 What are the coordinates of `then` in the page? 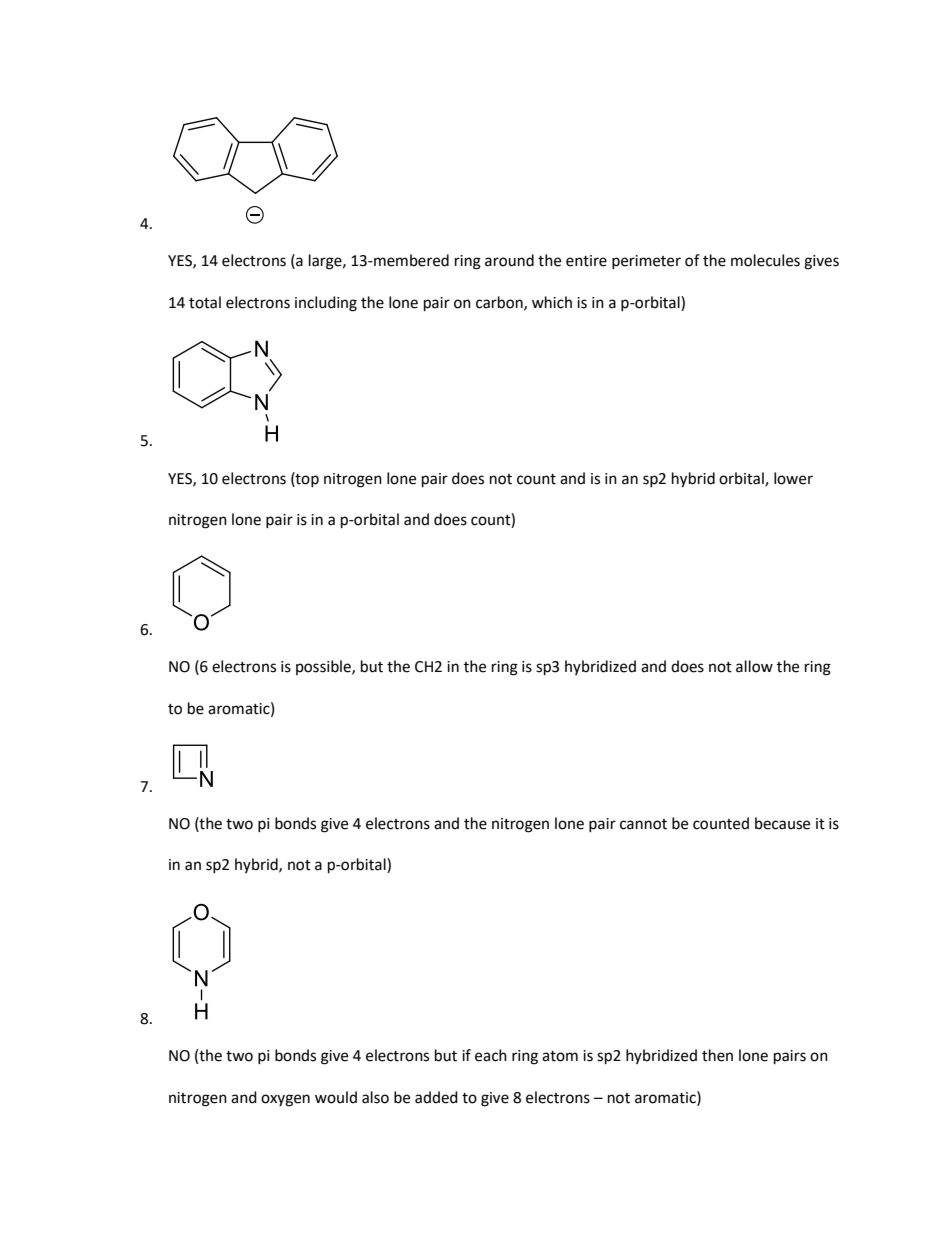 It's located at (717, 1055).
